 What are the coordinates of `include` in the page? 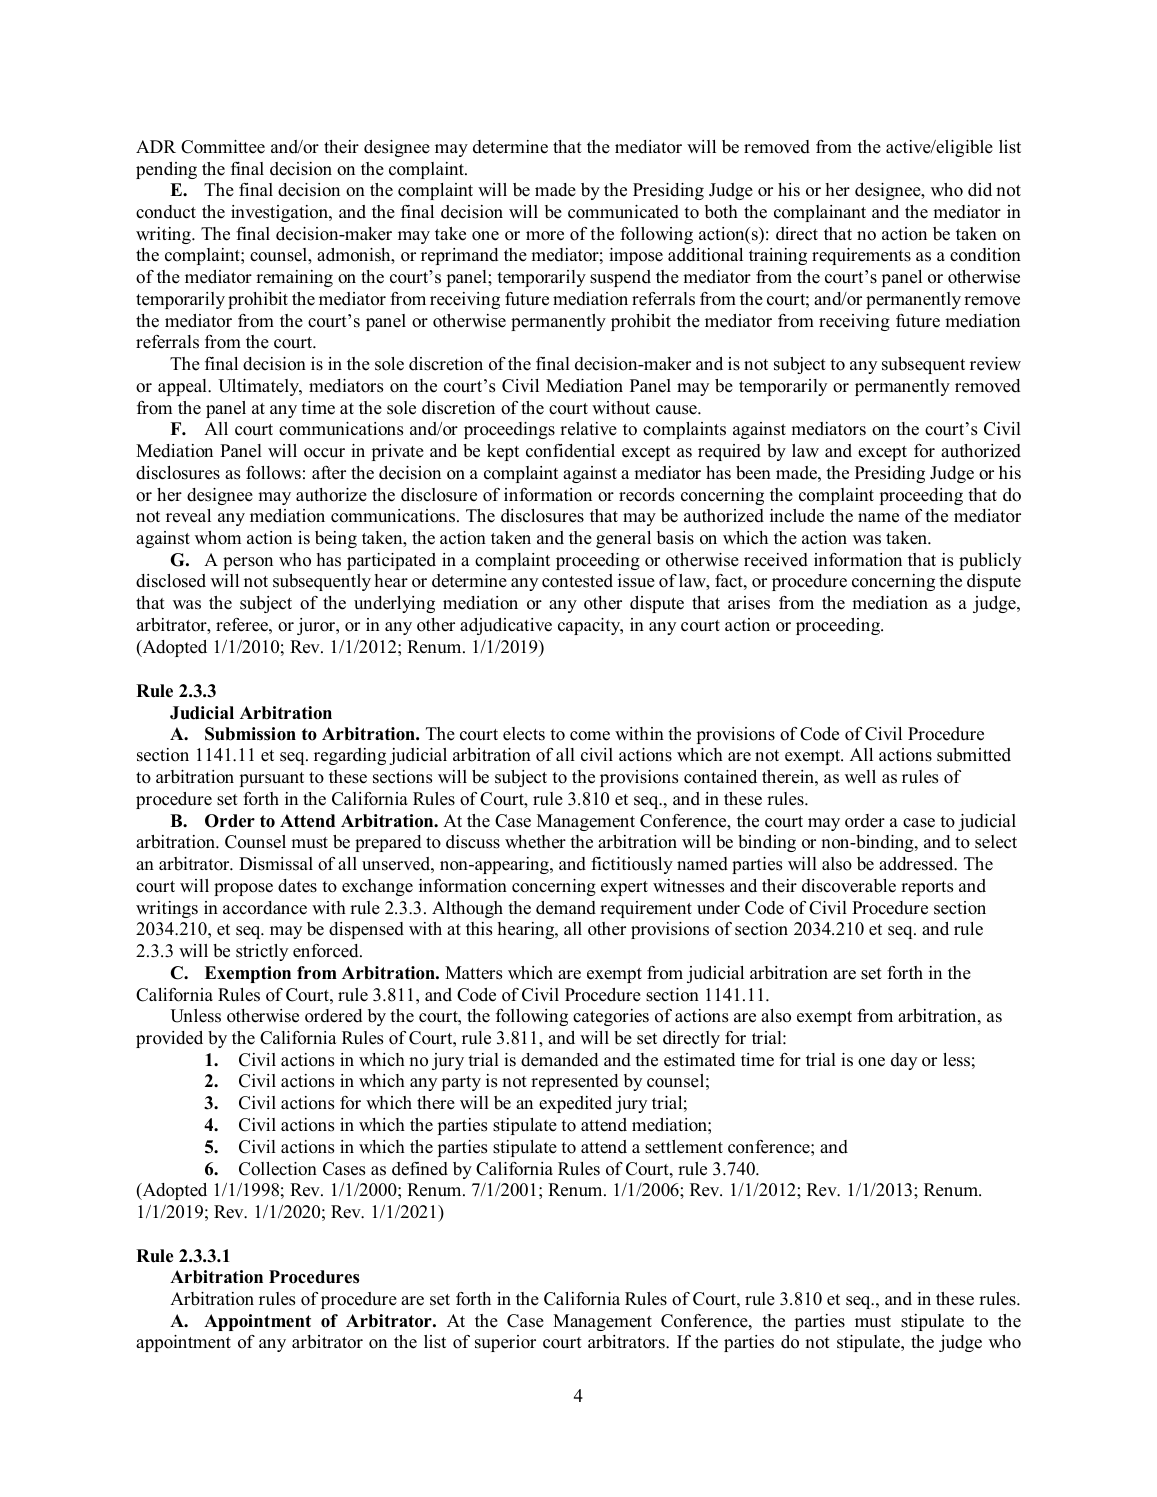 It's located at (797, 516).
